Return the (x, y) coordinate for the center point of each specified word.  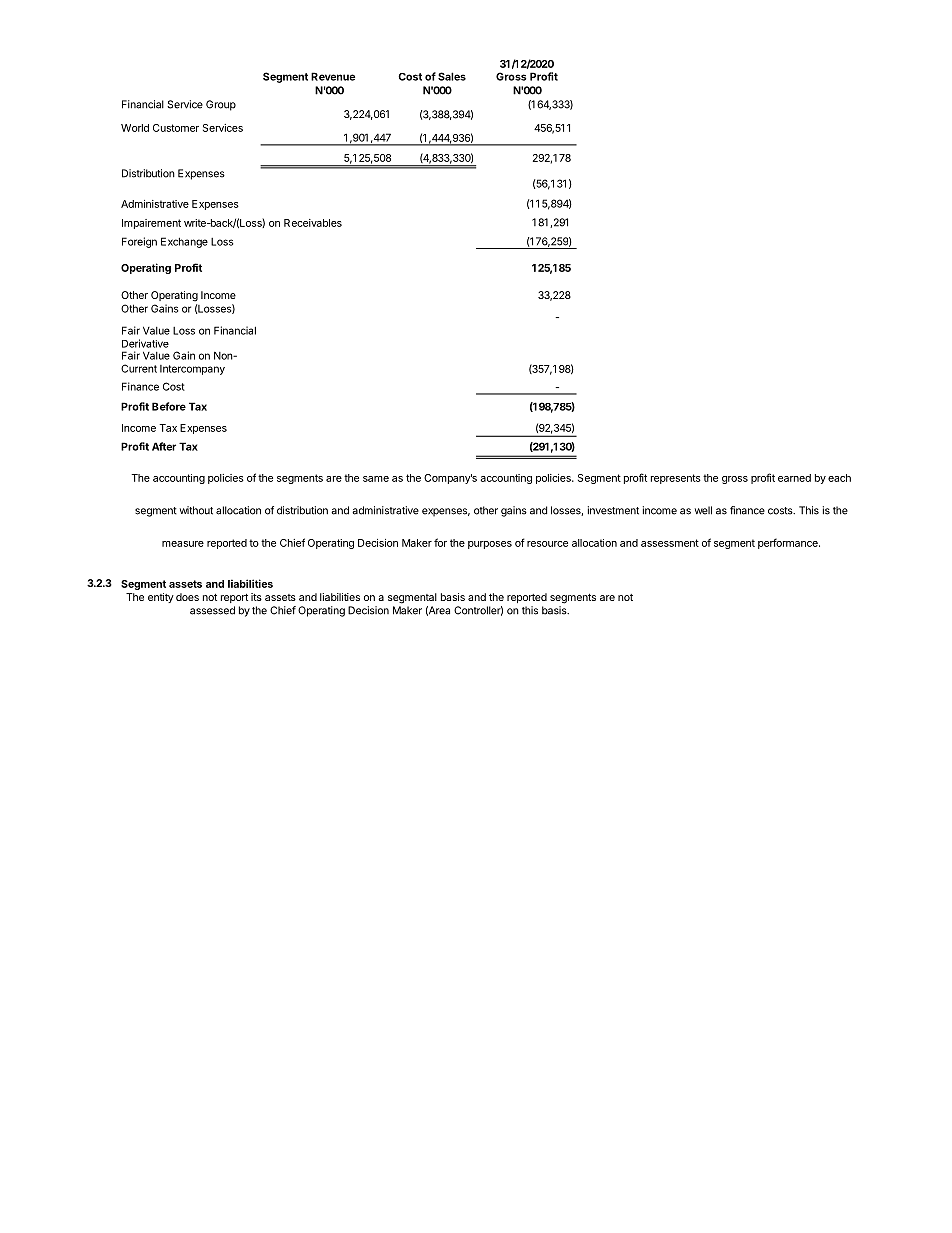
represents (676, 479)
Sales (452, 76)
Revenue (333, 76)
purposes (490, 545)
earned (794, 478)
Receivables (313, 223)
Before (169, 406)
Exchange (184, 242)
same (376, 479)
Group (221, 105)
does (187, 597)
